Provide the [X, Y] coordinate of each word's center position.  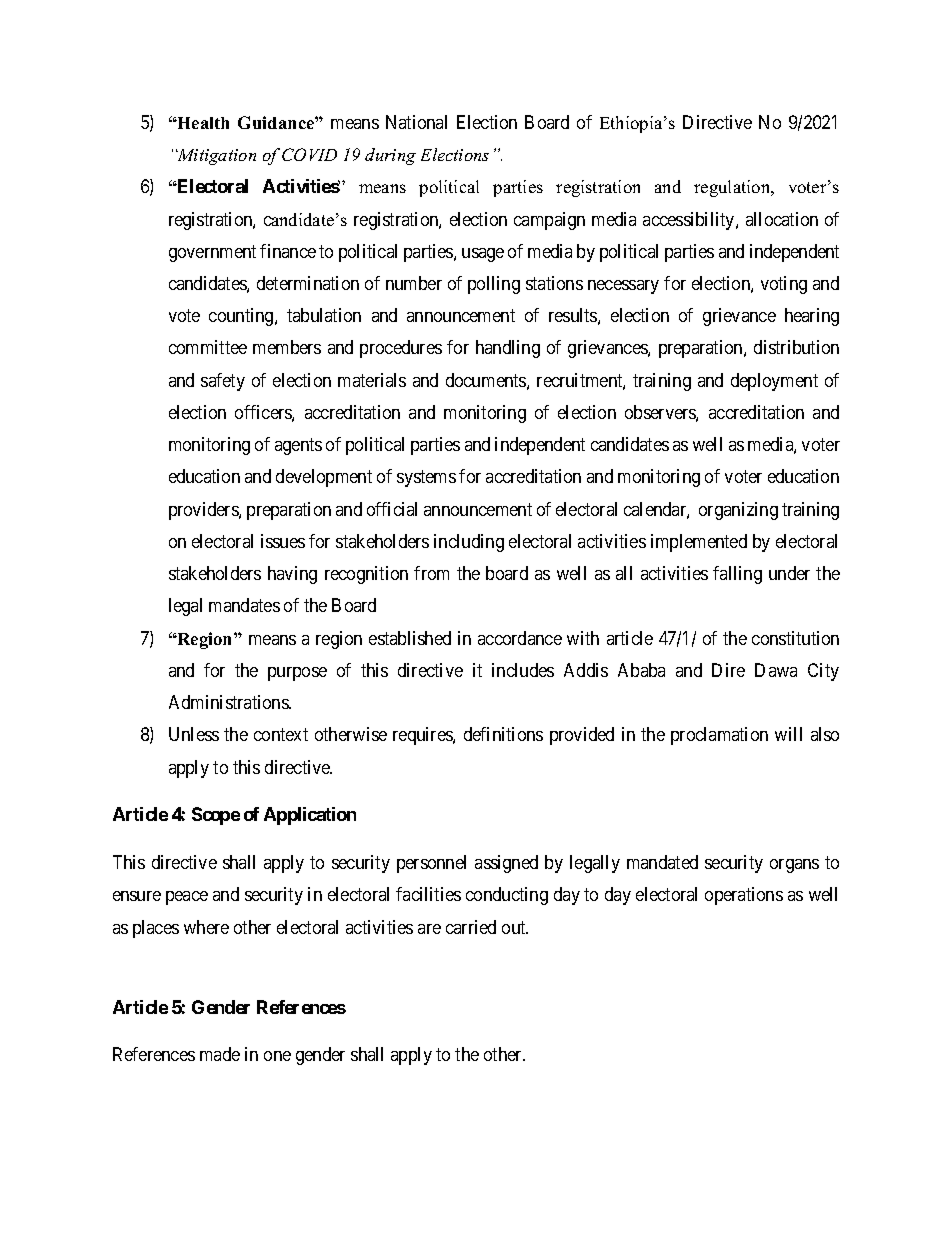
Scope [216, 816]
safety [223, 382]
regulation [733, 188]
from [431, 573]
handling [508, 349]
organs [794, 866]
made [220, 1054]
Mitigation [216, 157]
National [416, 122]
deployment [774, 382]
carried [471, 927]
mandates [244, 605]
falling [737, 575]
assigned [506, 864]
